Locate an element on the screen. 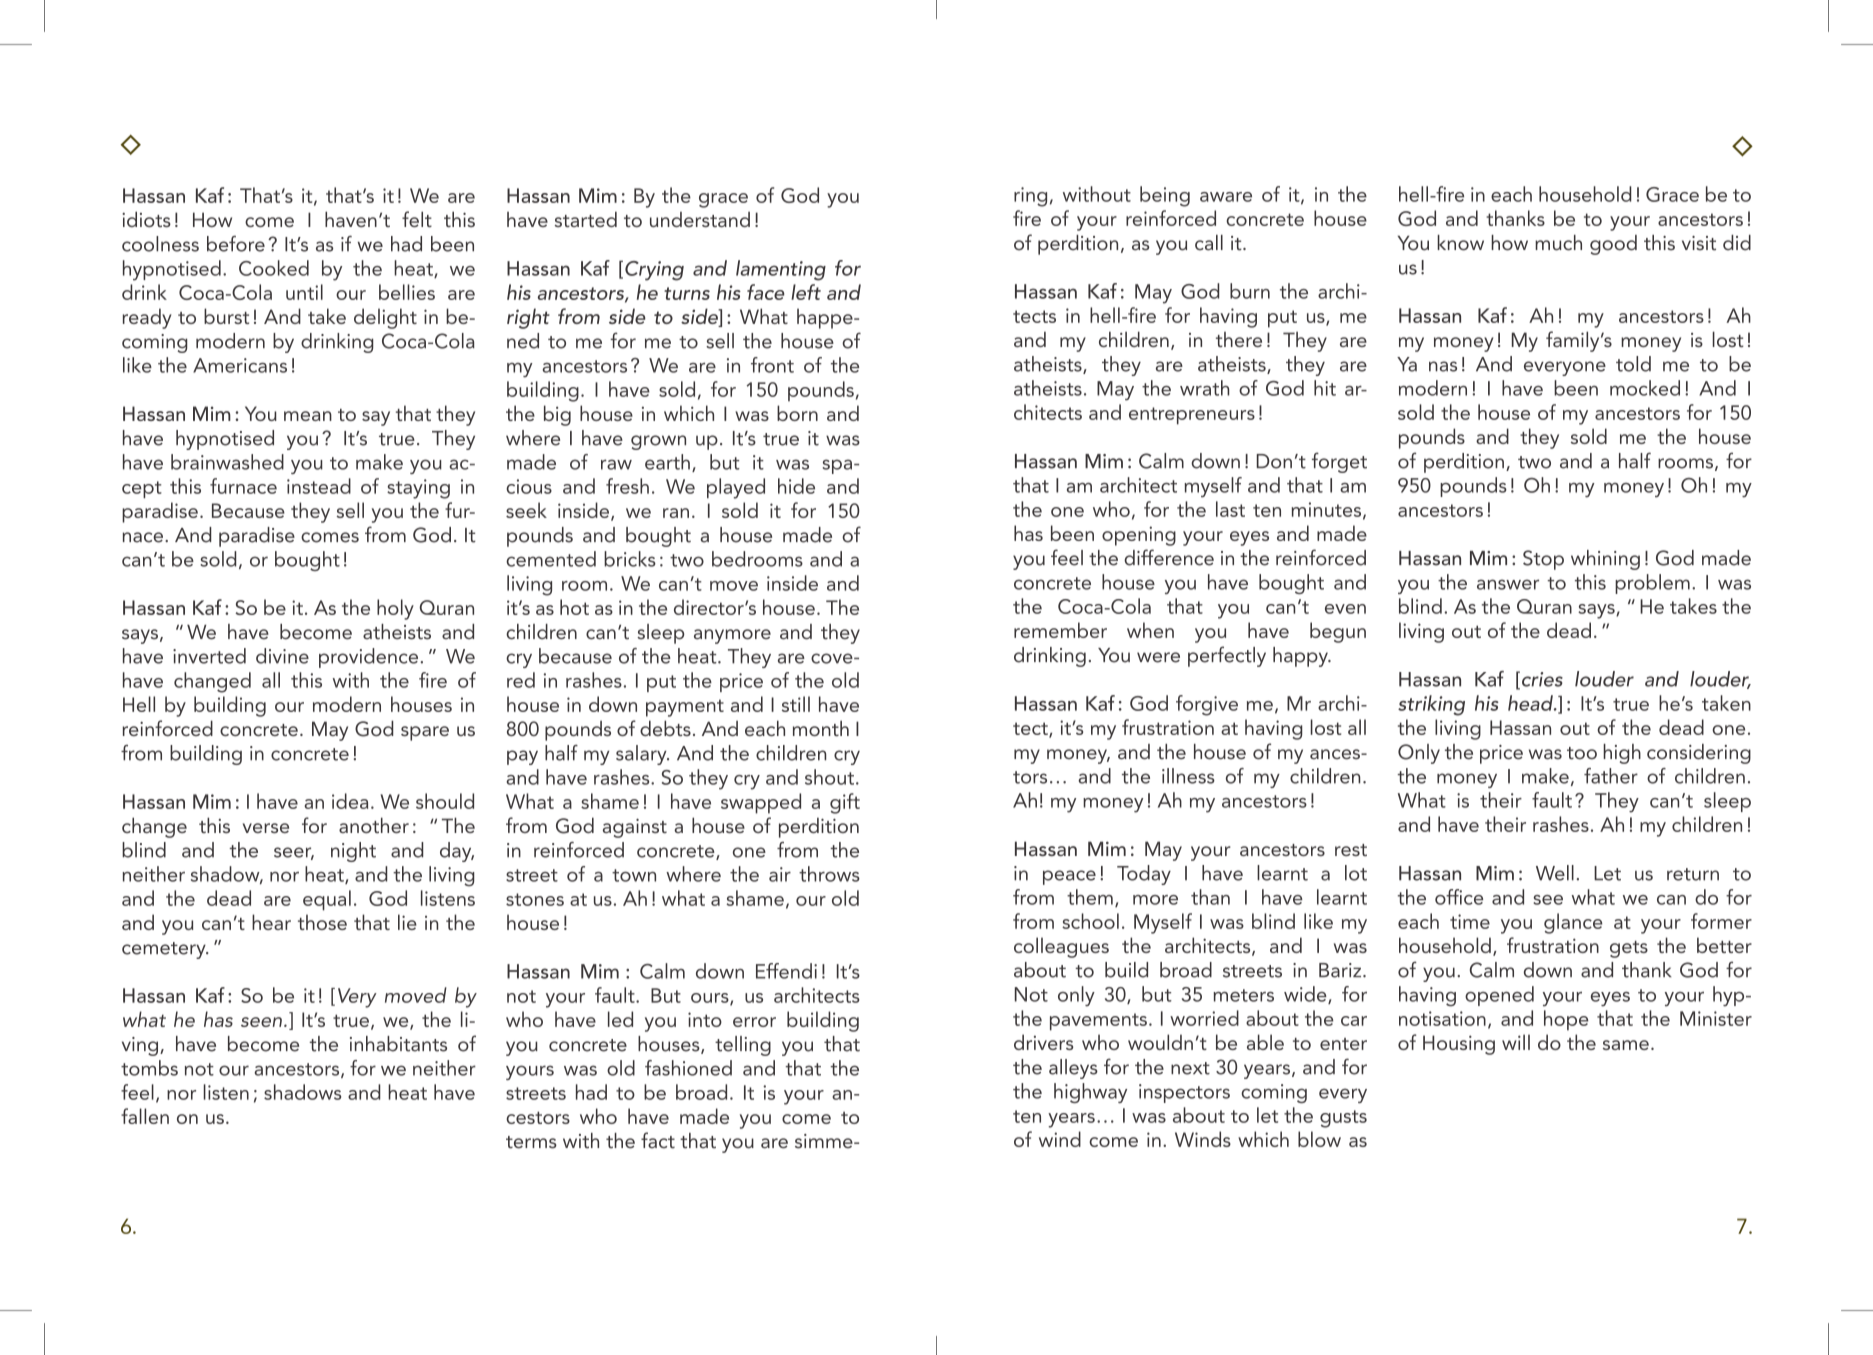 Image resolution: width=1873 pixels, height=1355 pixels. divine is located at coordinates (282, 656).
